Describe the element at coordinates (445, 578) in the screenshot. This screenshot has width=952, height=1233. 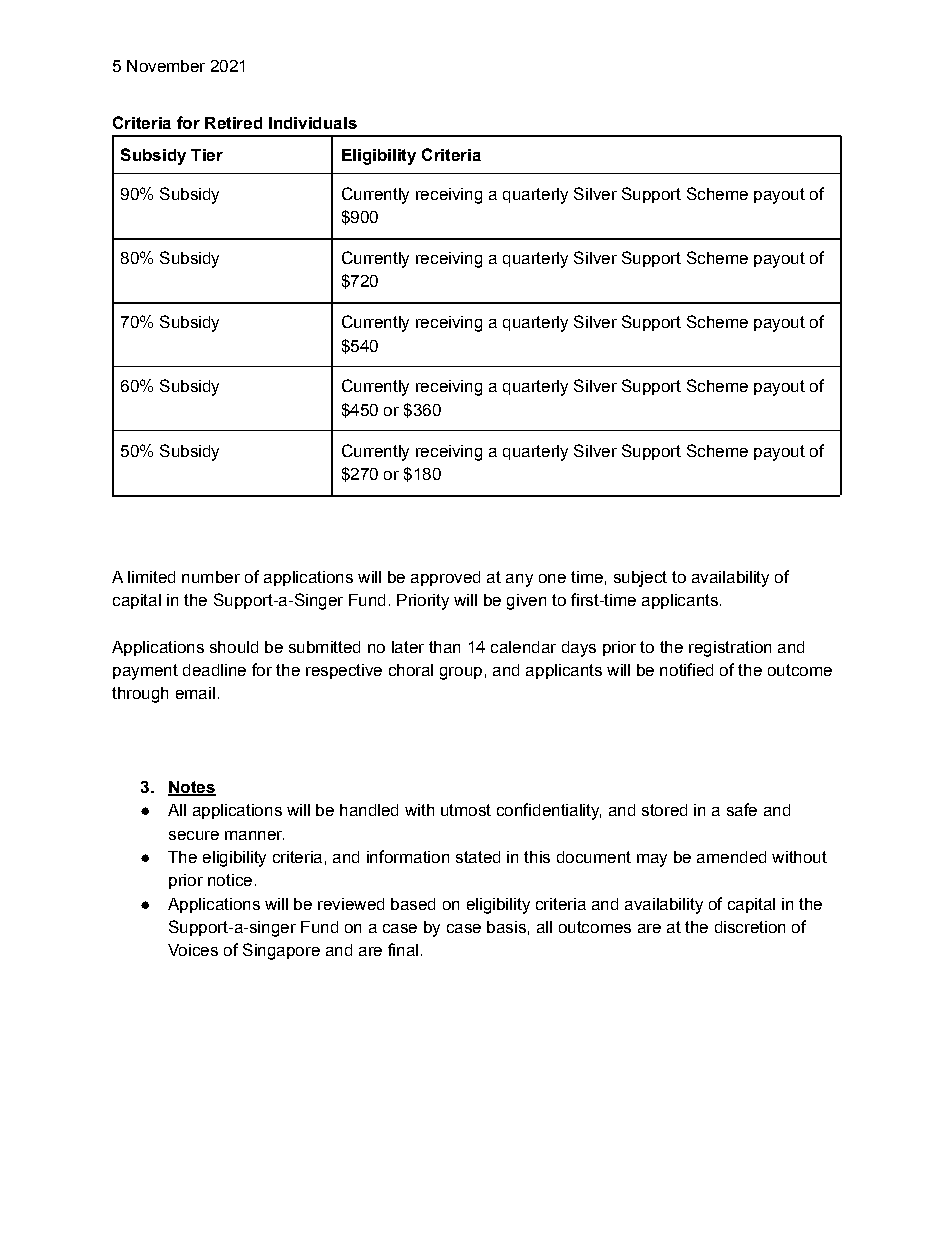
I see `approved` at that location.
